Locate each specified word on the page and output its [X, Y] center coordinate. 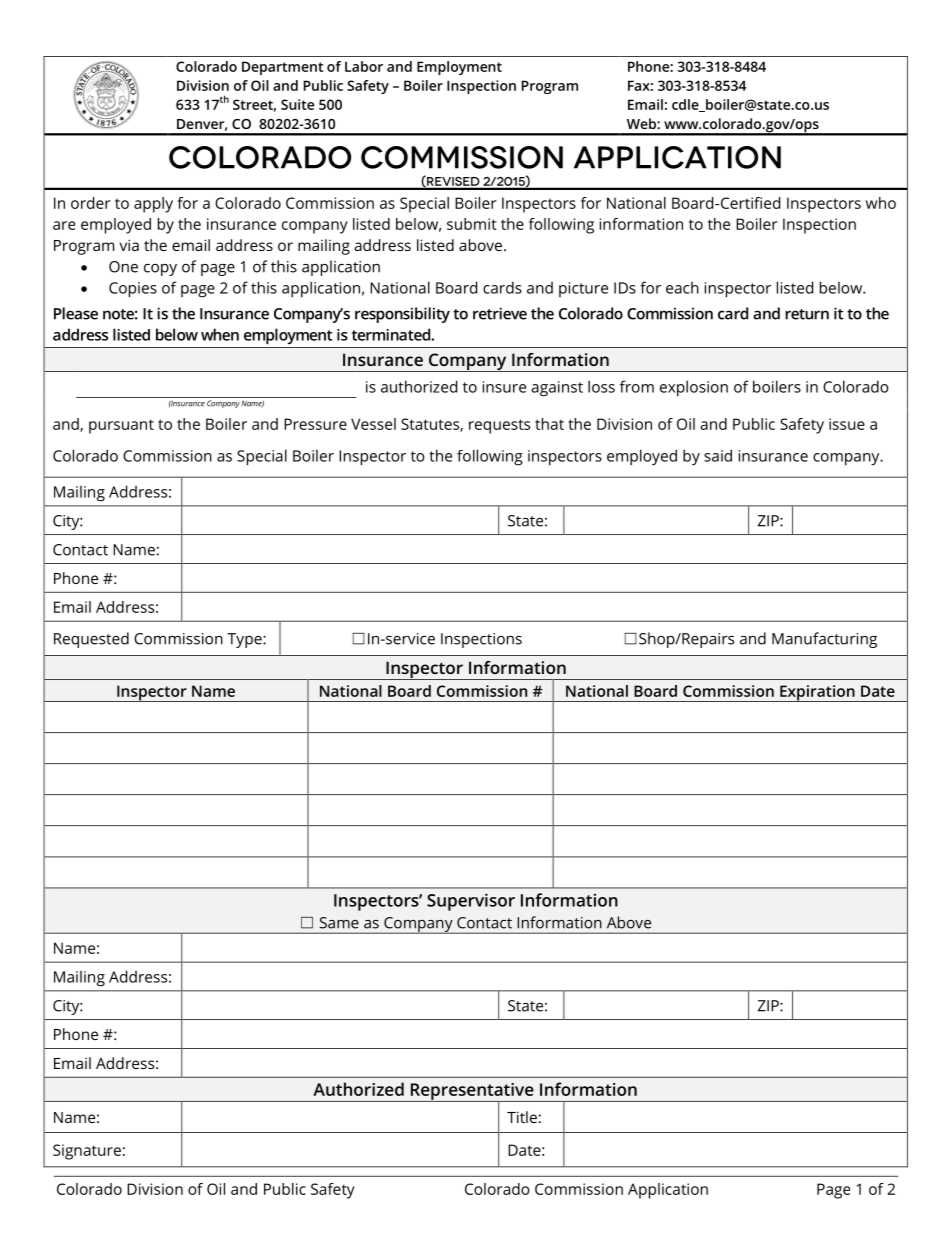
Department [282, 68]
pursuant [121, 426]
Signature [87, 1152]
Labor [364, 66]
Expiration [817, 693]
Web [642, 123]
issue [847, 424]
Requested [91, 640]
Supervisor [471, 902]
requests [499, 426]
